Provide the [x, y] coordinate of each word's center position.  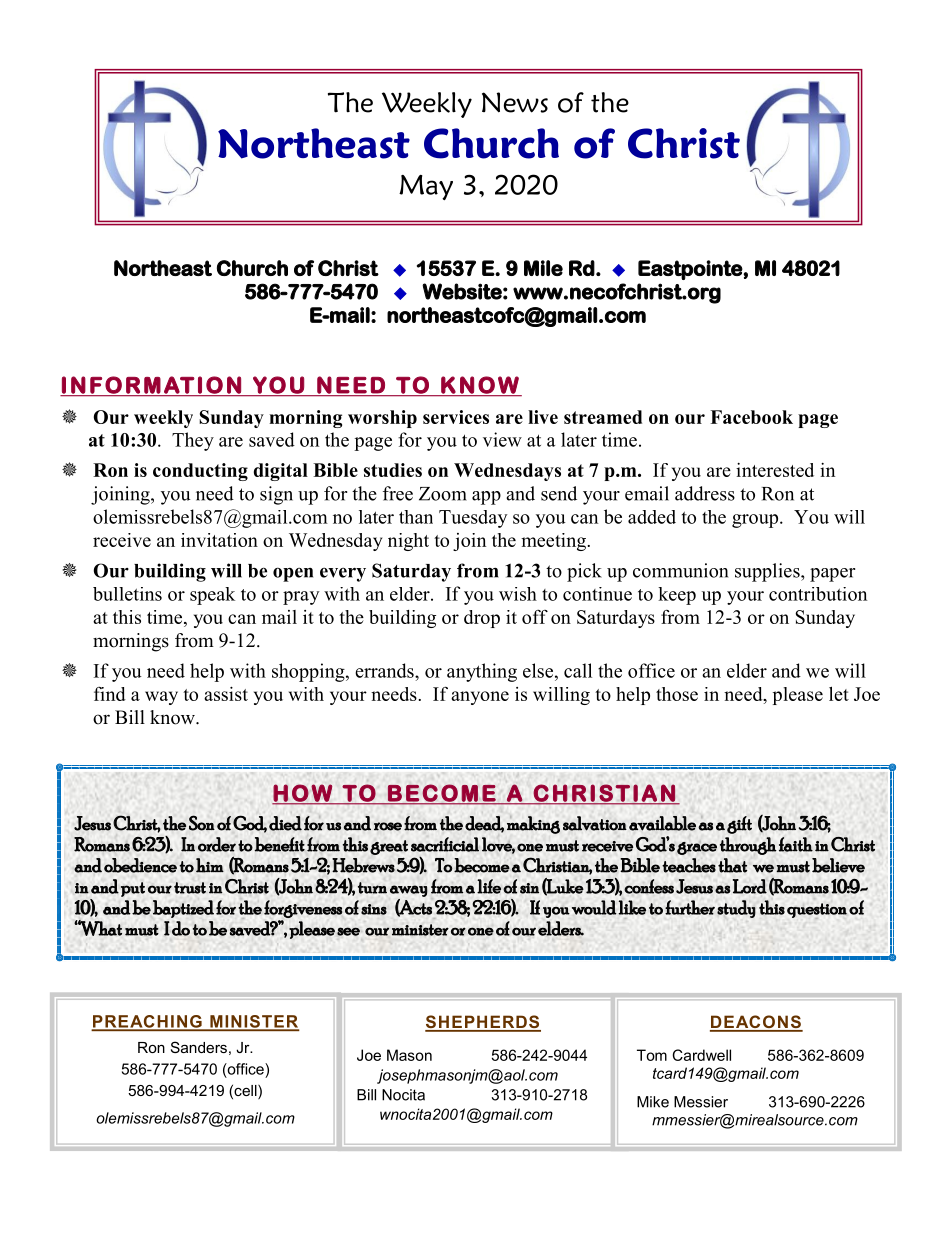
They [193, 441]
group [756, 521]
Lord [750, 886]
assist [226, 694]
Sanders [199, 1047]
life [489, 886]
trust [190, 888]
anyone [480, 698]
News [515, 102]
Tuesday [473, 519]
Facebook [751, 417]
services [456, 417]
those [677, 694]
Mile [543, 268]
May [426, 187]
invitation [219, 540]
